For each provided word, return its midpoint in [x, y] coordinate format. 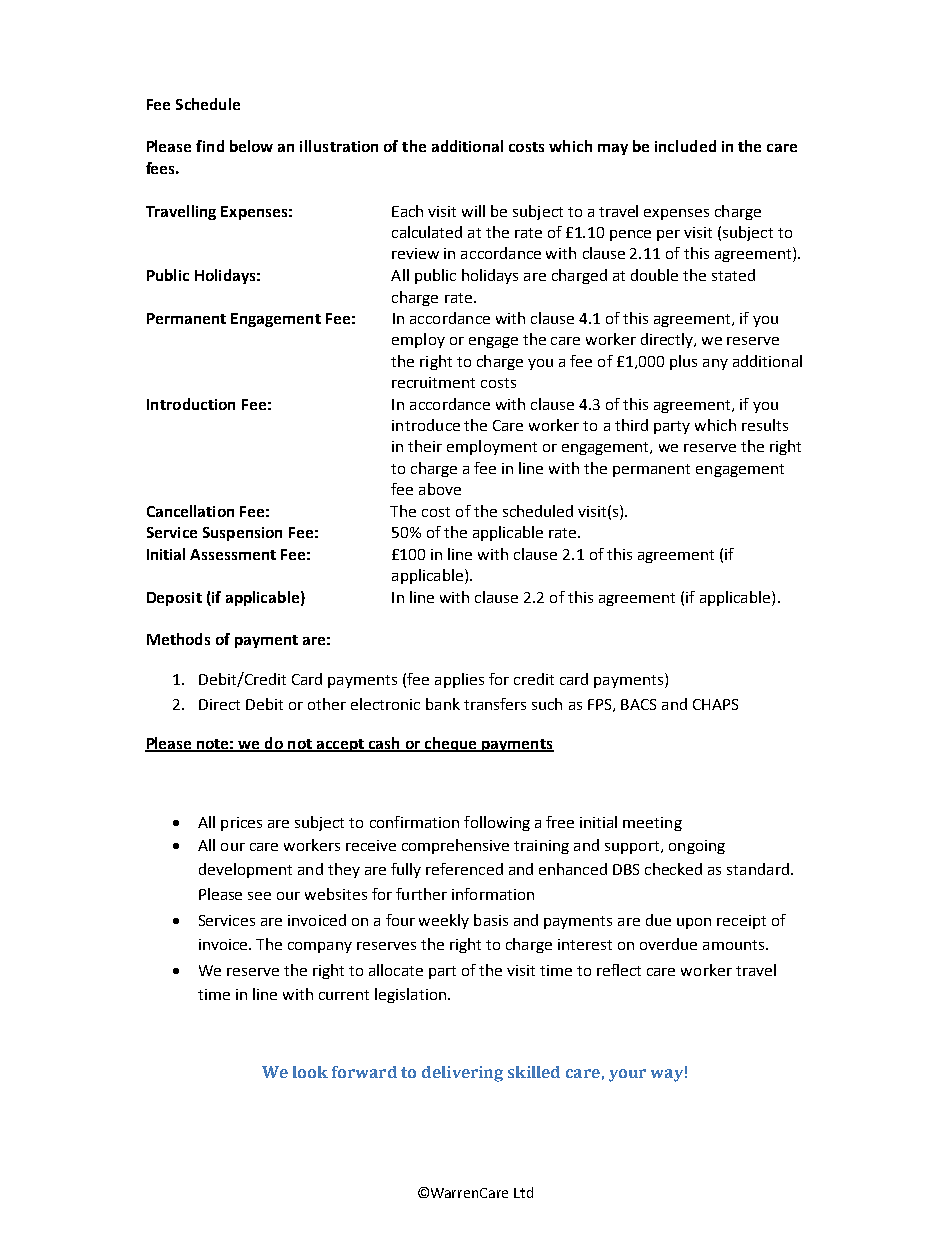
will [473, 211]
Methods [178, 639]
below [251, 146]
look [310, 1072]
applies [459, 680]
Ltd [523, 1192]
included [685, 146]
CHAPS [715, 704]
